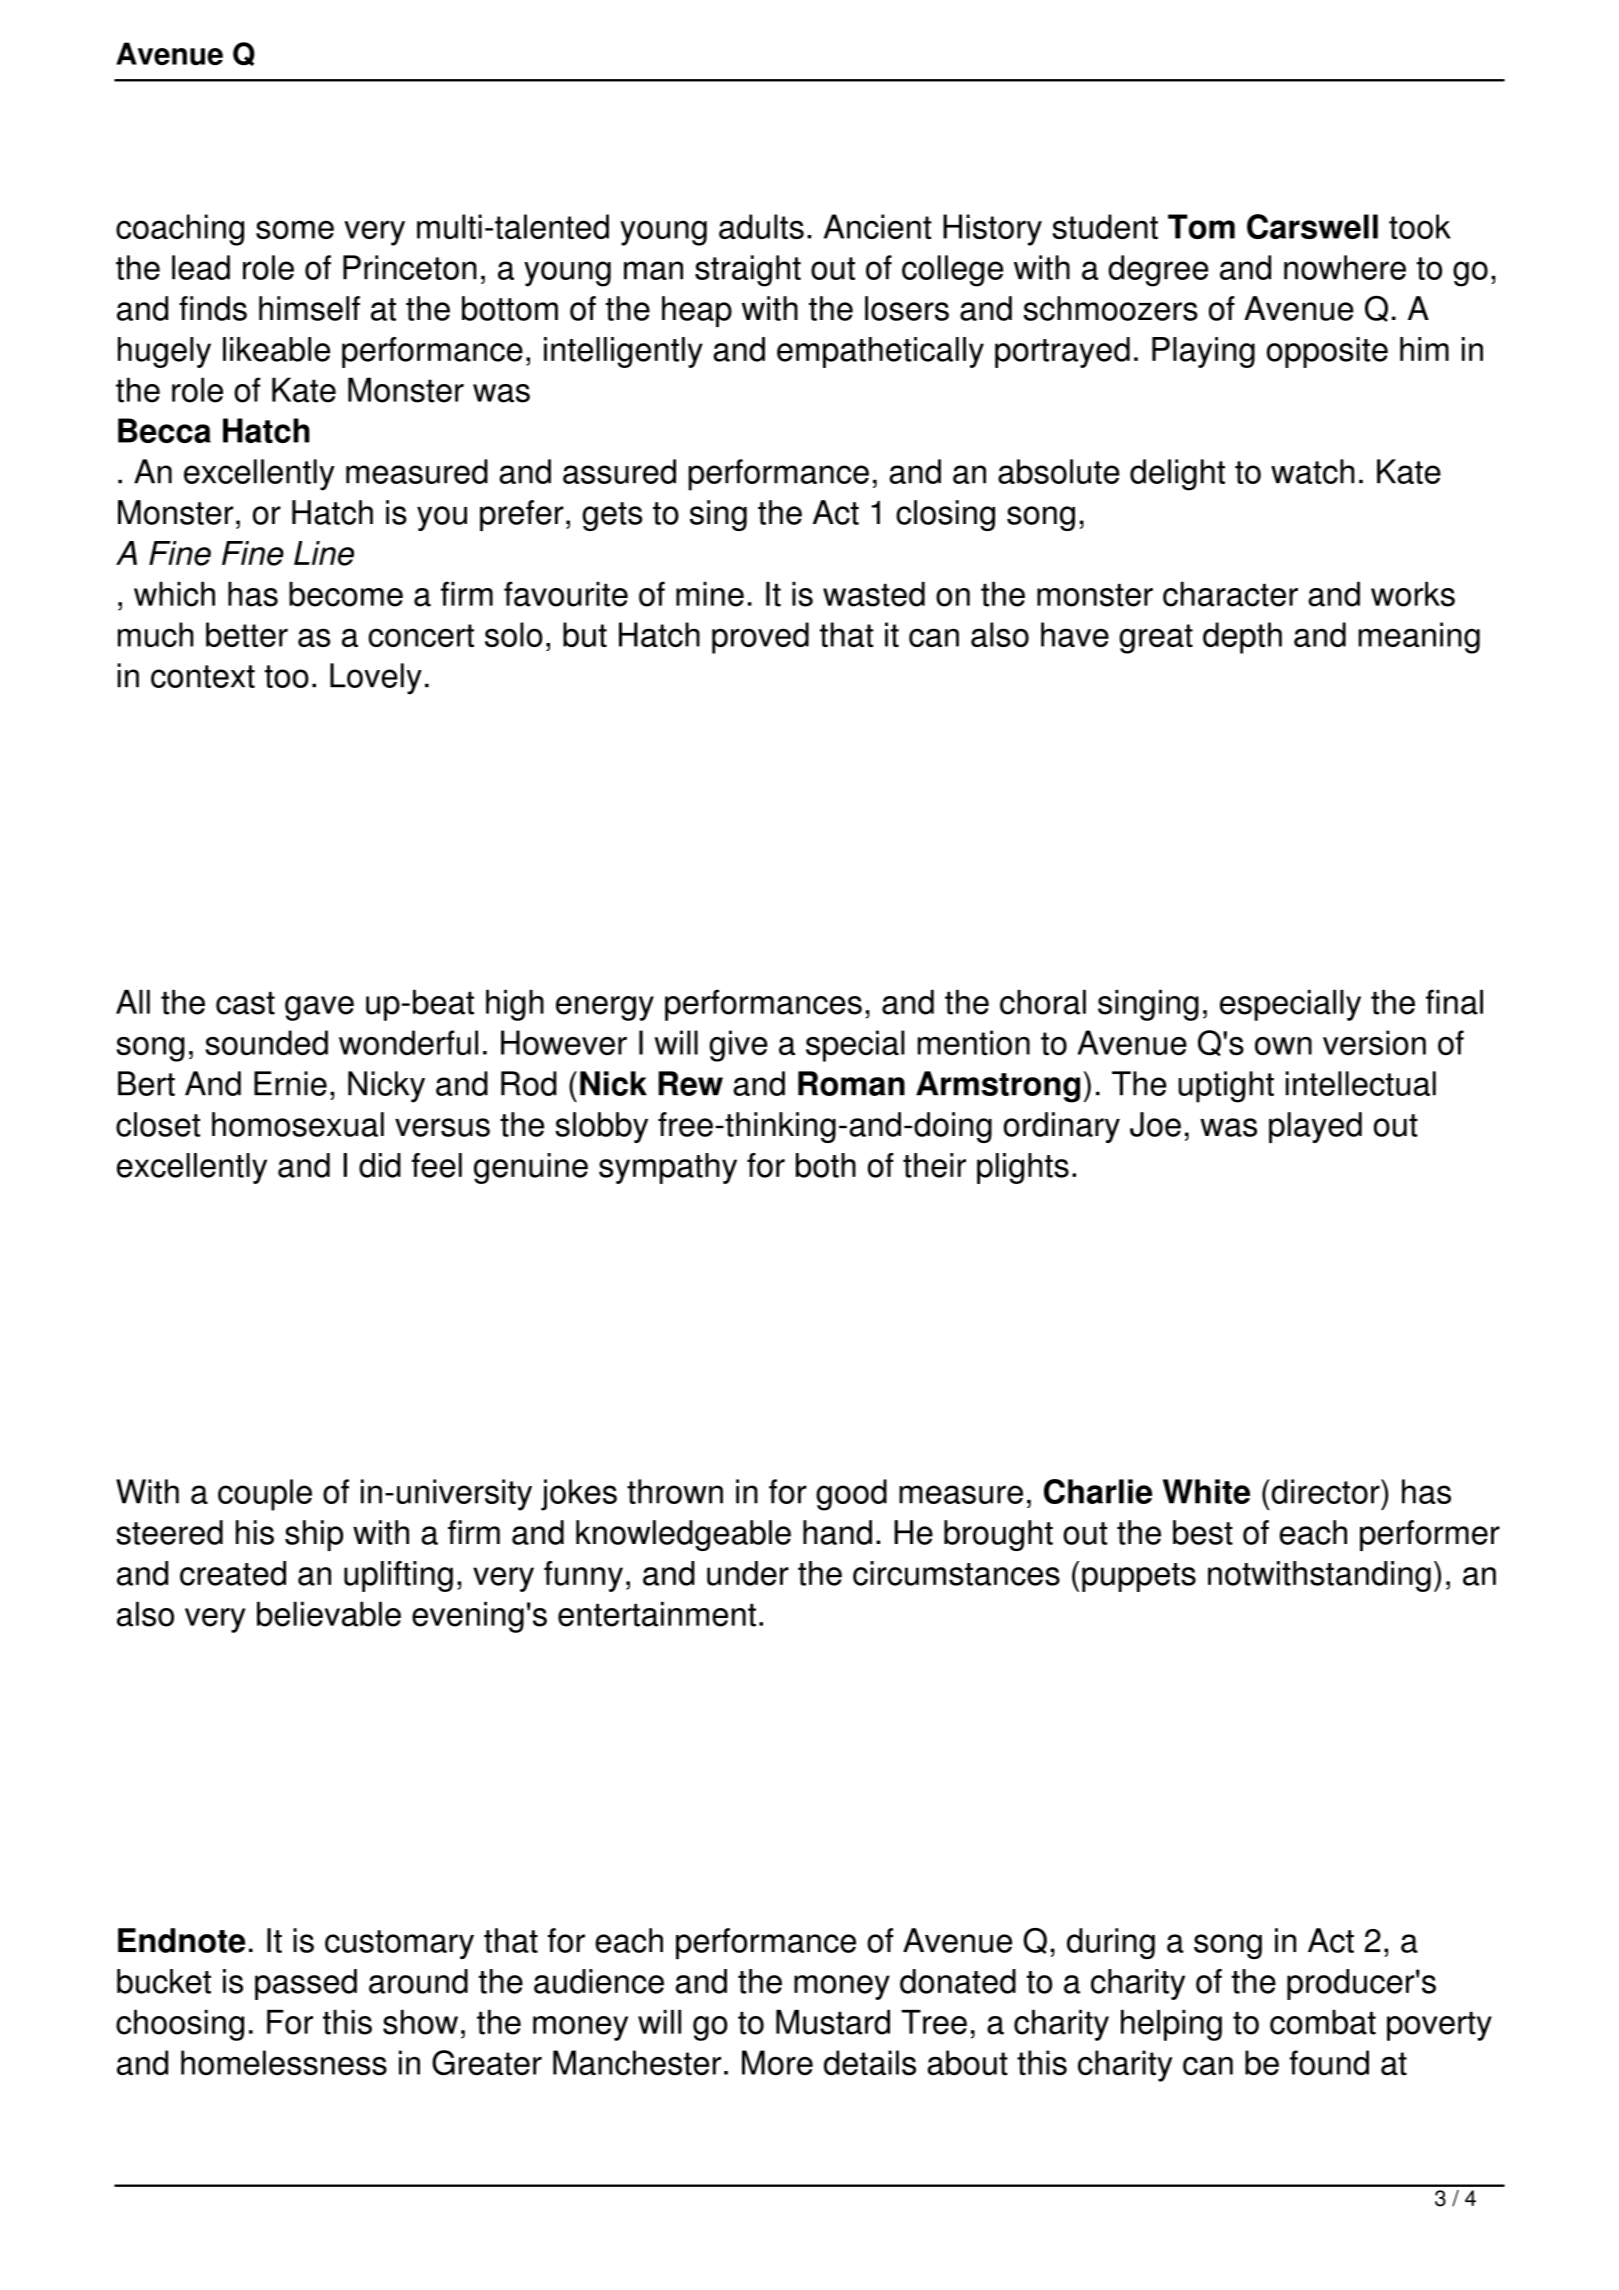 The width and height of the screenshot is (1619, 2290). What do you see at coordinates (306, 1984) in the screenshot?
I see `passed` at bounding box center [306, 1984].
